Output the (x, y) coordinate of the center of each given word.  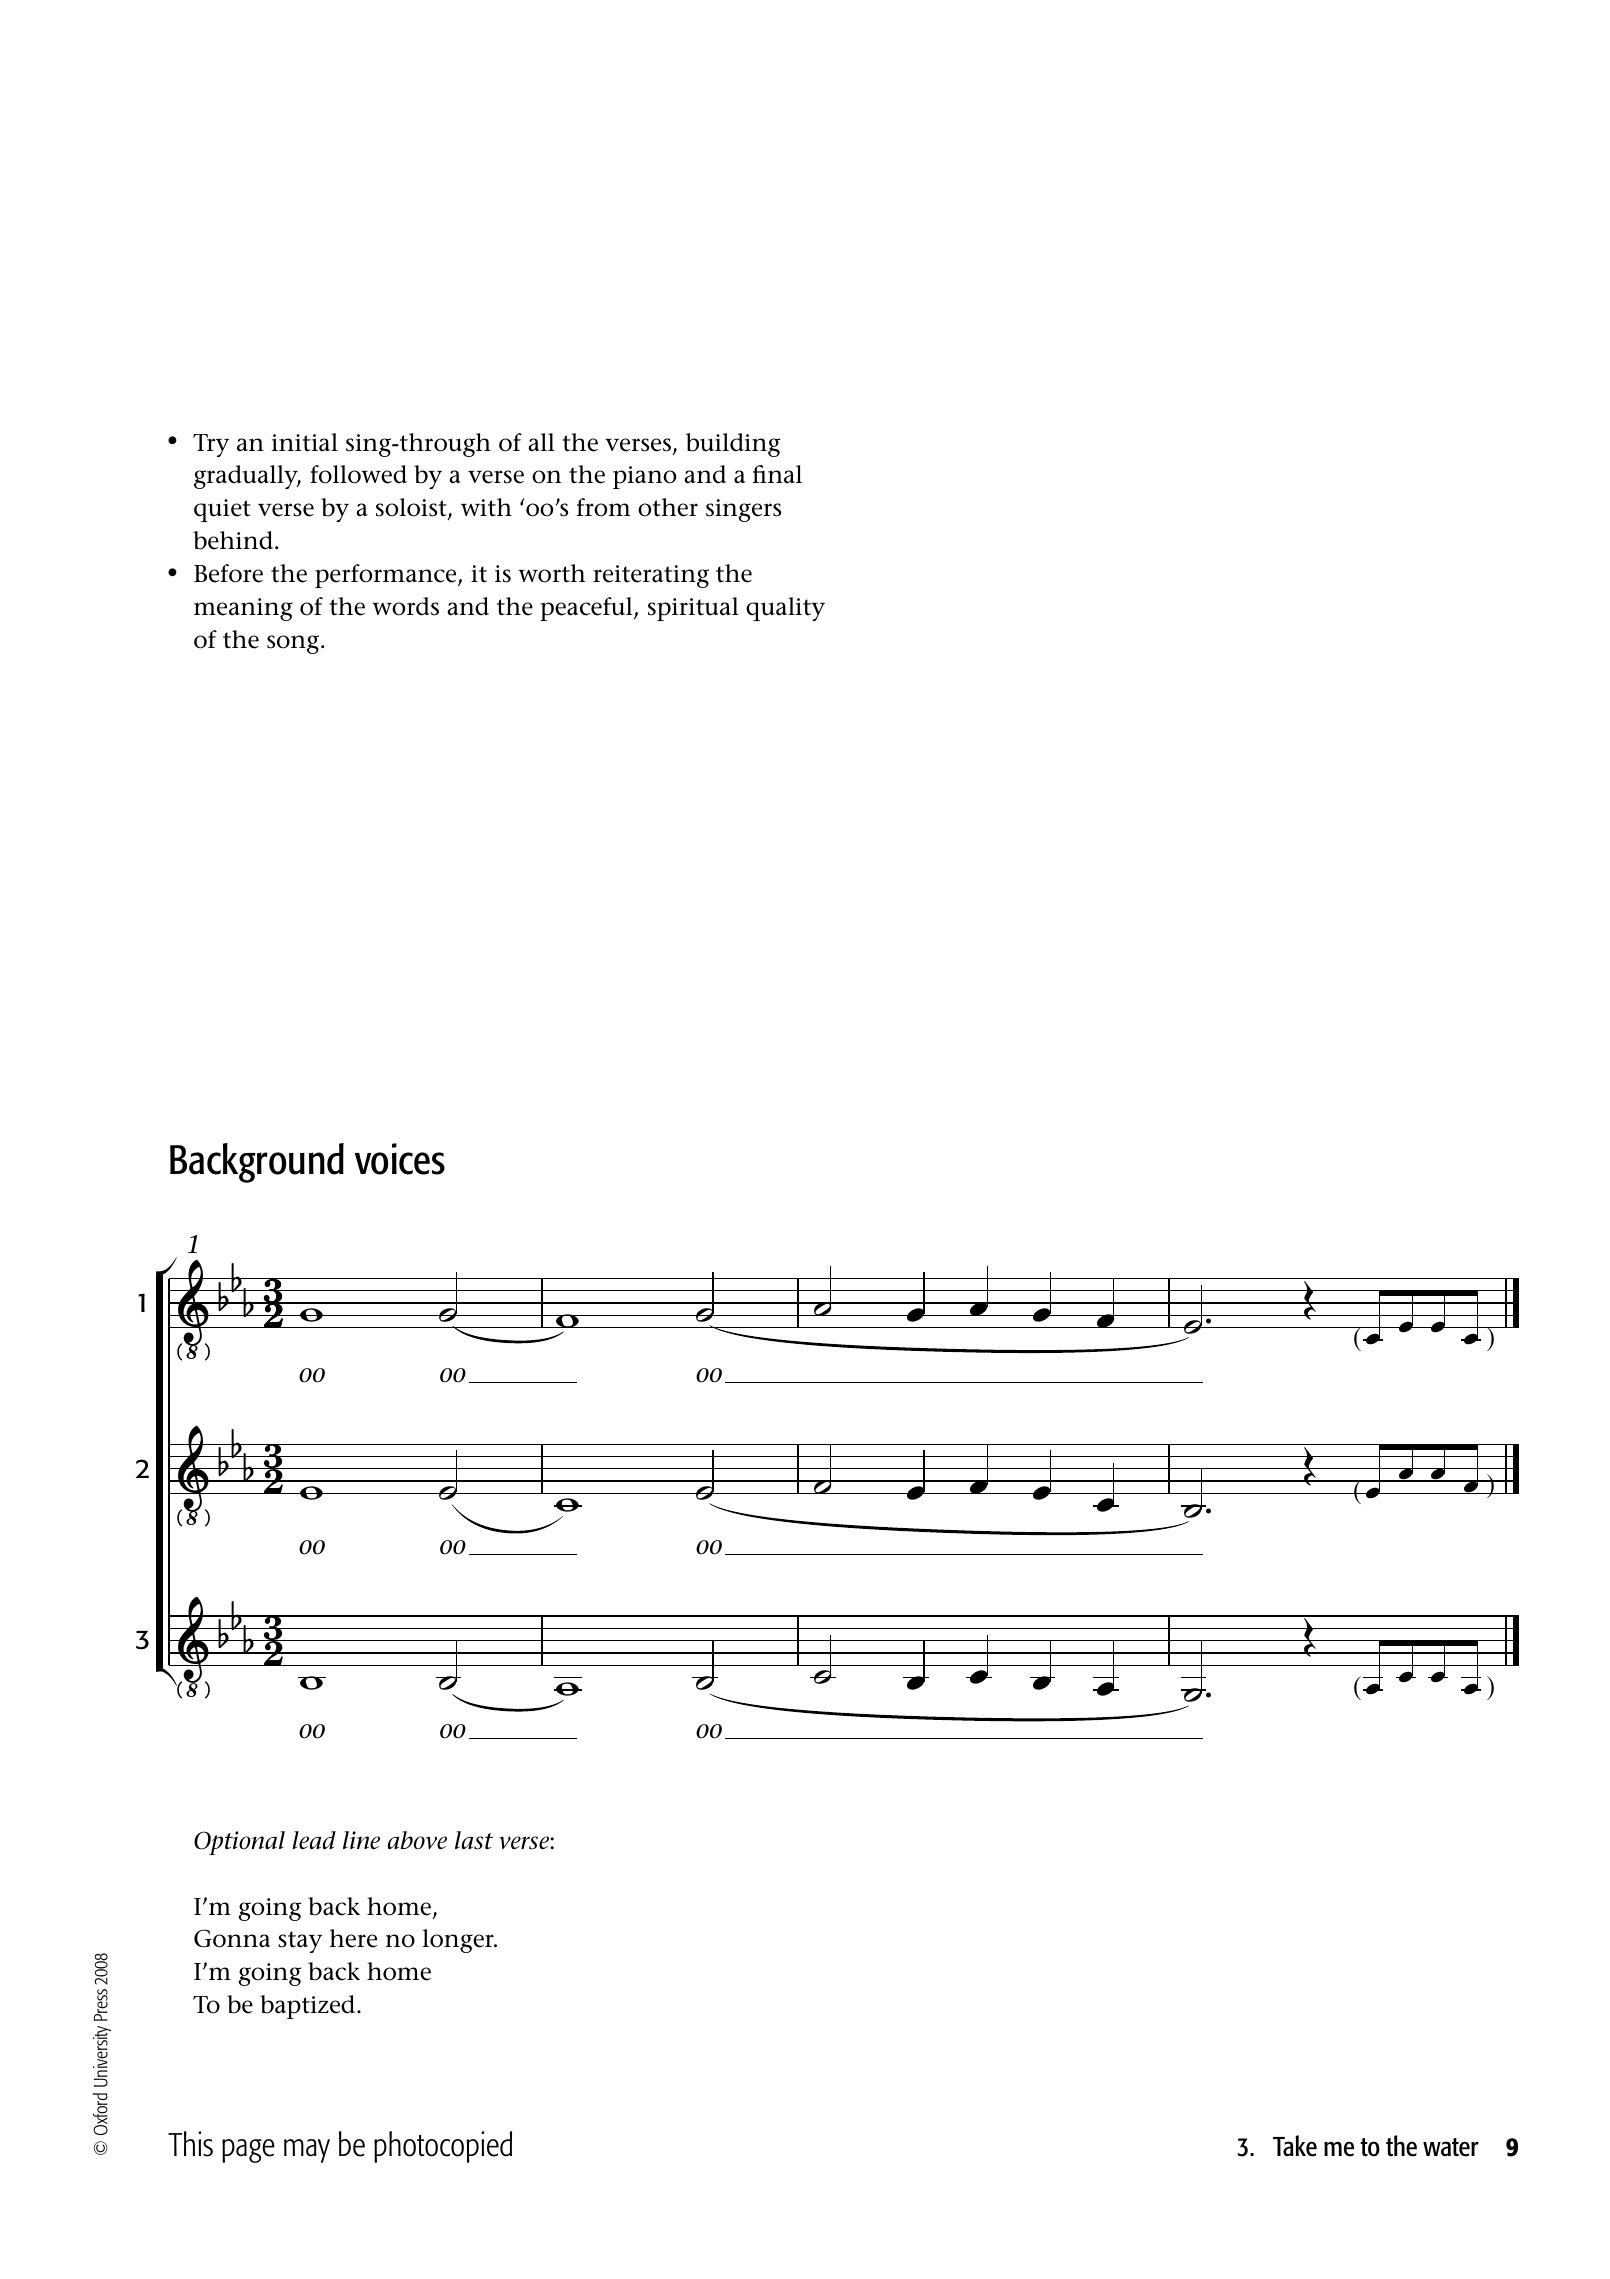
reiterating (651, 576)
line (361, 1840)
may (307, 2151)
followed (358, 474)
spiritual (693, 609)
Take (1295, 2146)
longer (459, 1941)
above (417, 1840)
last (474, 1840)
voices (400, 1159)
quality (785, 609)
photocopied (443, 2147)
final (777, 474)
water (1451, 2147)
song (294, 644)
